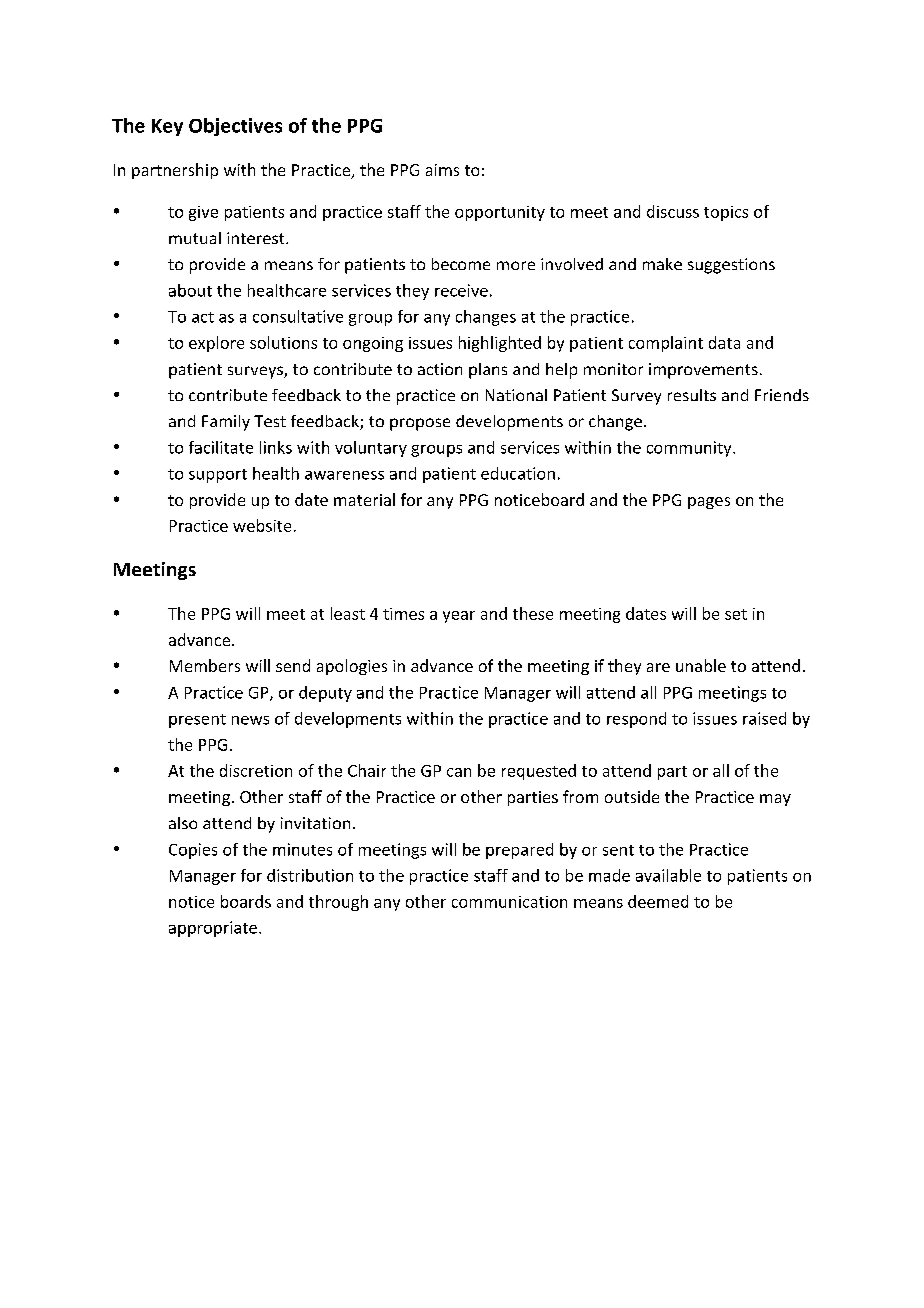 This image has height=1308, width=924. What do you see at coordinates (442, 170) in the image?
I see `aims` at bounding box center [442, 170].
